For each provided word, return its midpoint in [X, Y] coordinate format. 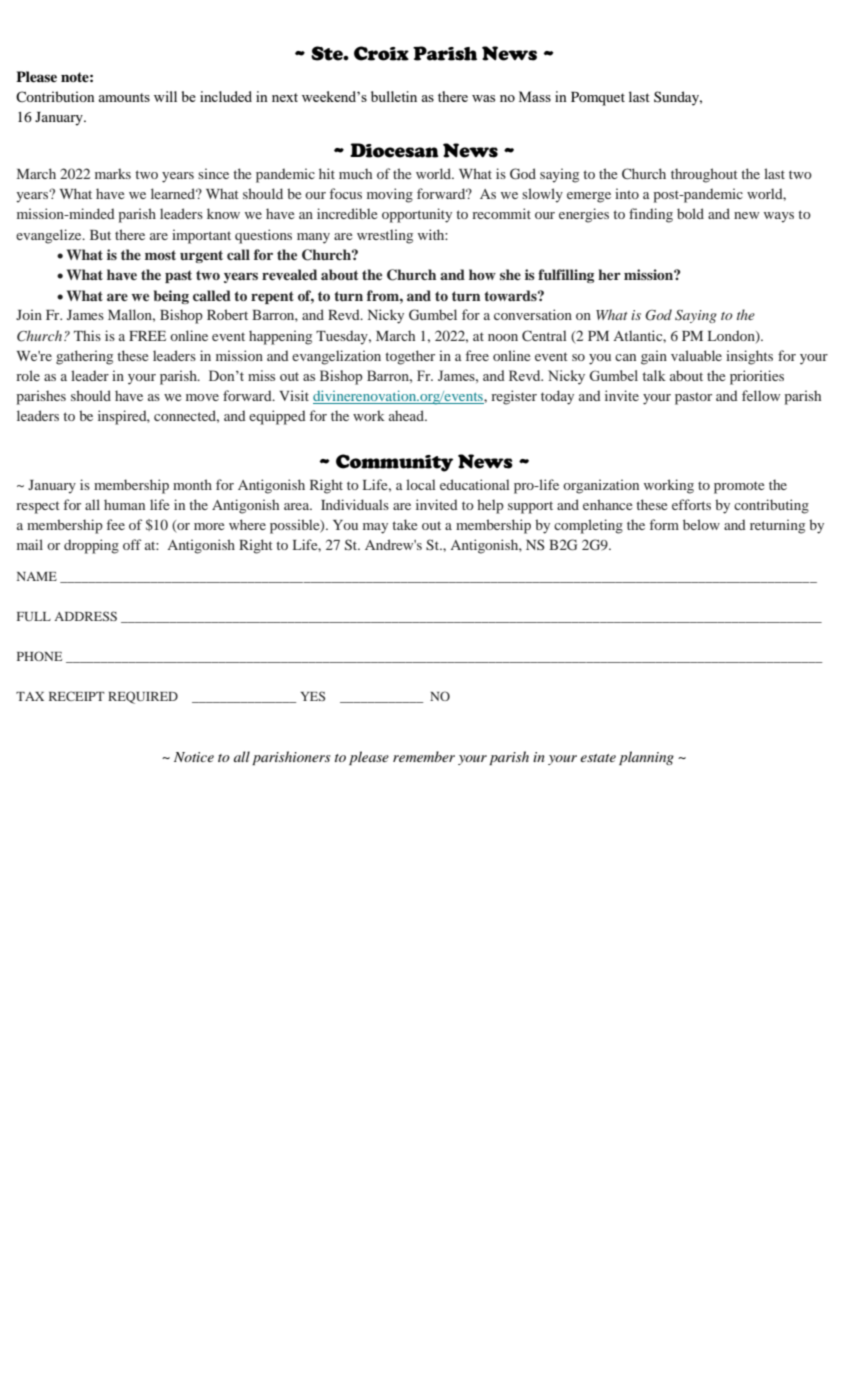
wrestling [385, 236]
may [375, 528]
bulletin [394, 96]
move [202, 397]
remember [424, 756]
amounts [124, 97]
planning [646, 758]
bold [690, 213]
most [160, 255]
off [132, 544]
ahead [407, 415]
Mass [535, 96]
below [701, 524]
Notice [194, 757]
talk [654, 375]
